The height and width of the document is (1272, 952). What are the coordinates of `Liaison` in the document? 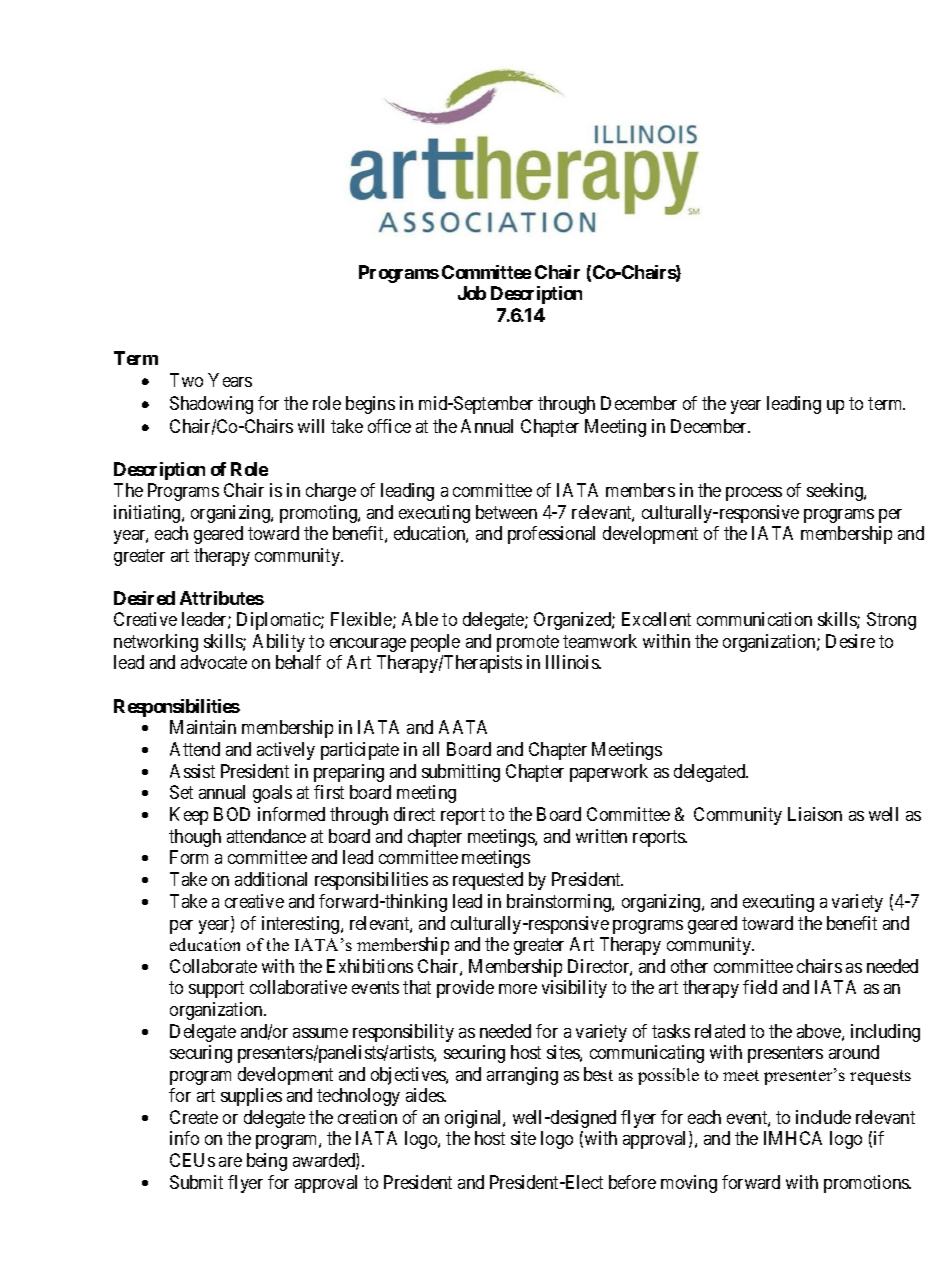 It's located at (815, 814).
